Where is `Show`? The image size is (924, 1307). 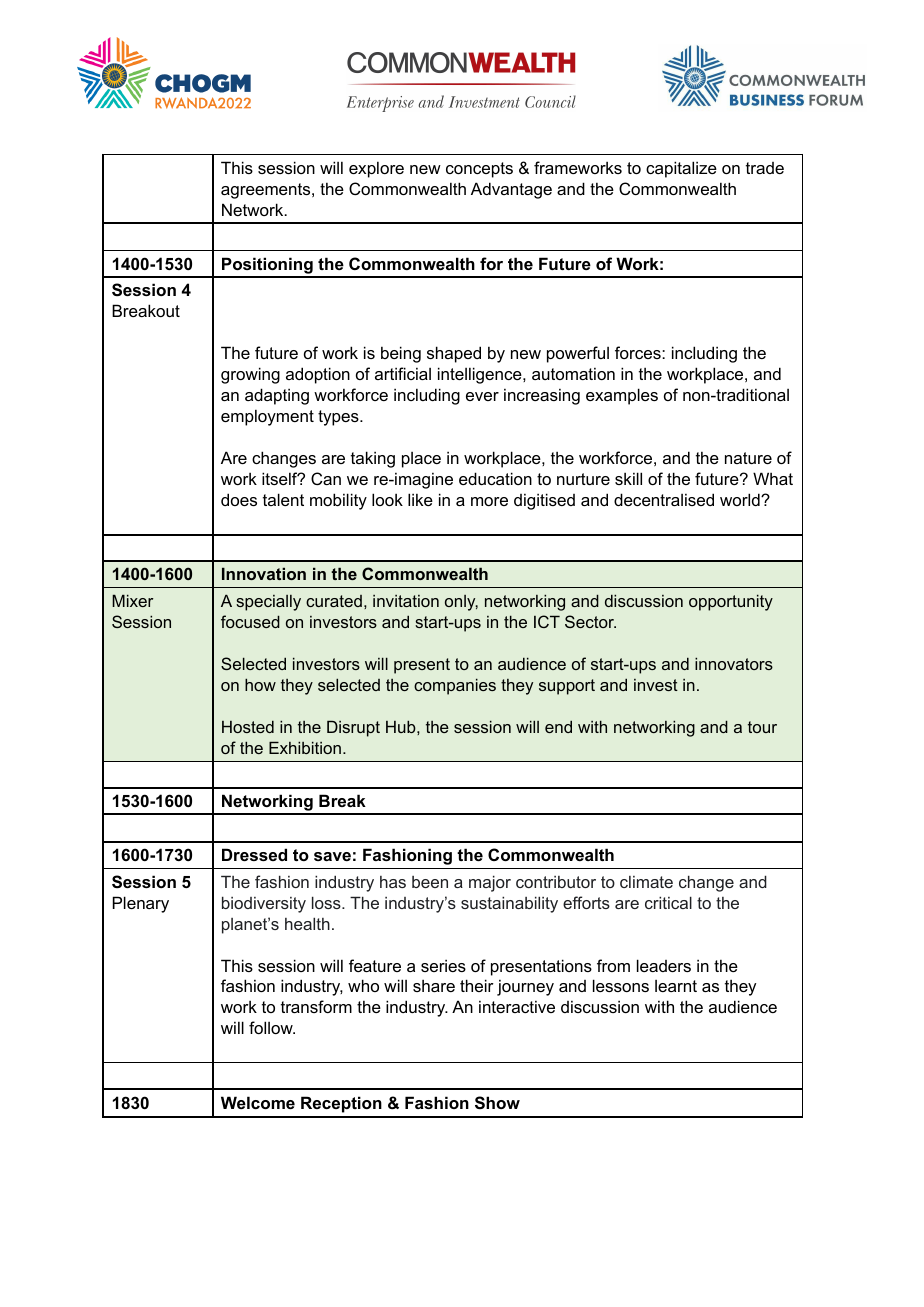
Show is located at coordinates (497, 1103).
